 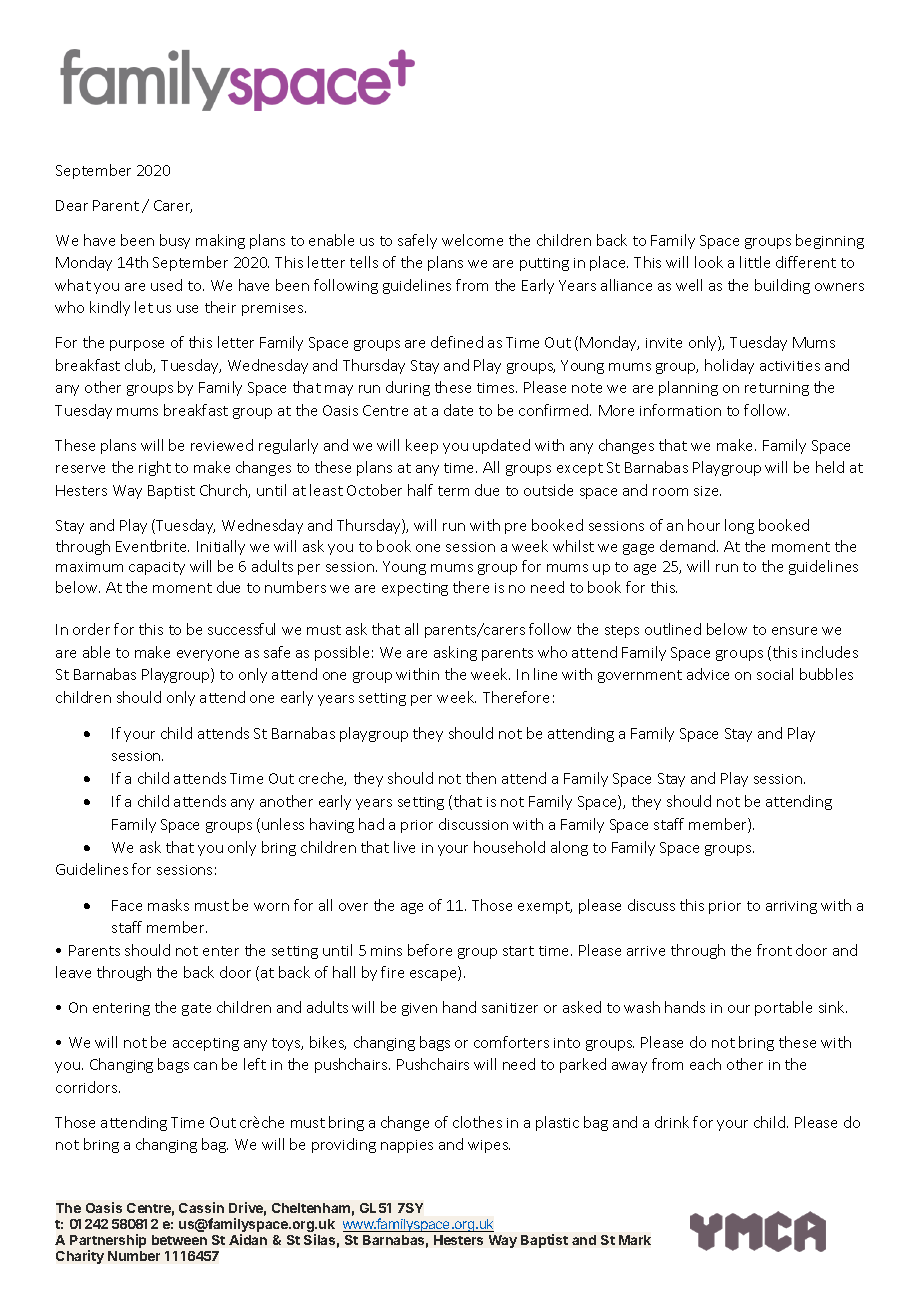 I want to click on little, so click(x=755, y=262).
